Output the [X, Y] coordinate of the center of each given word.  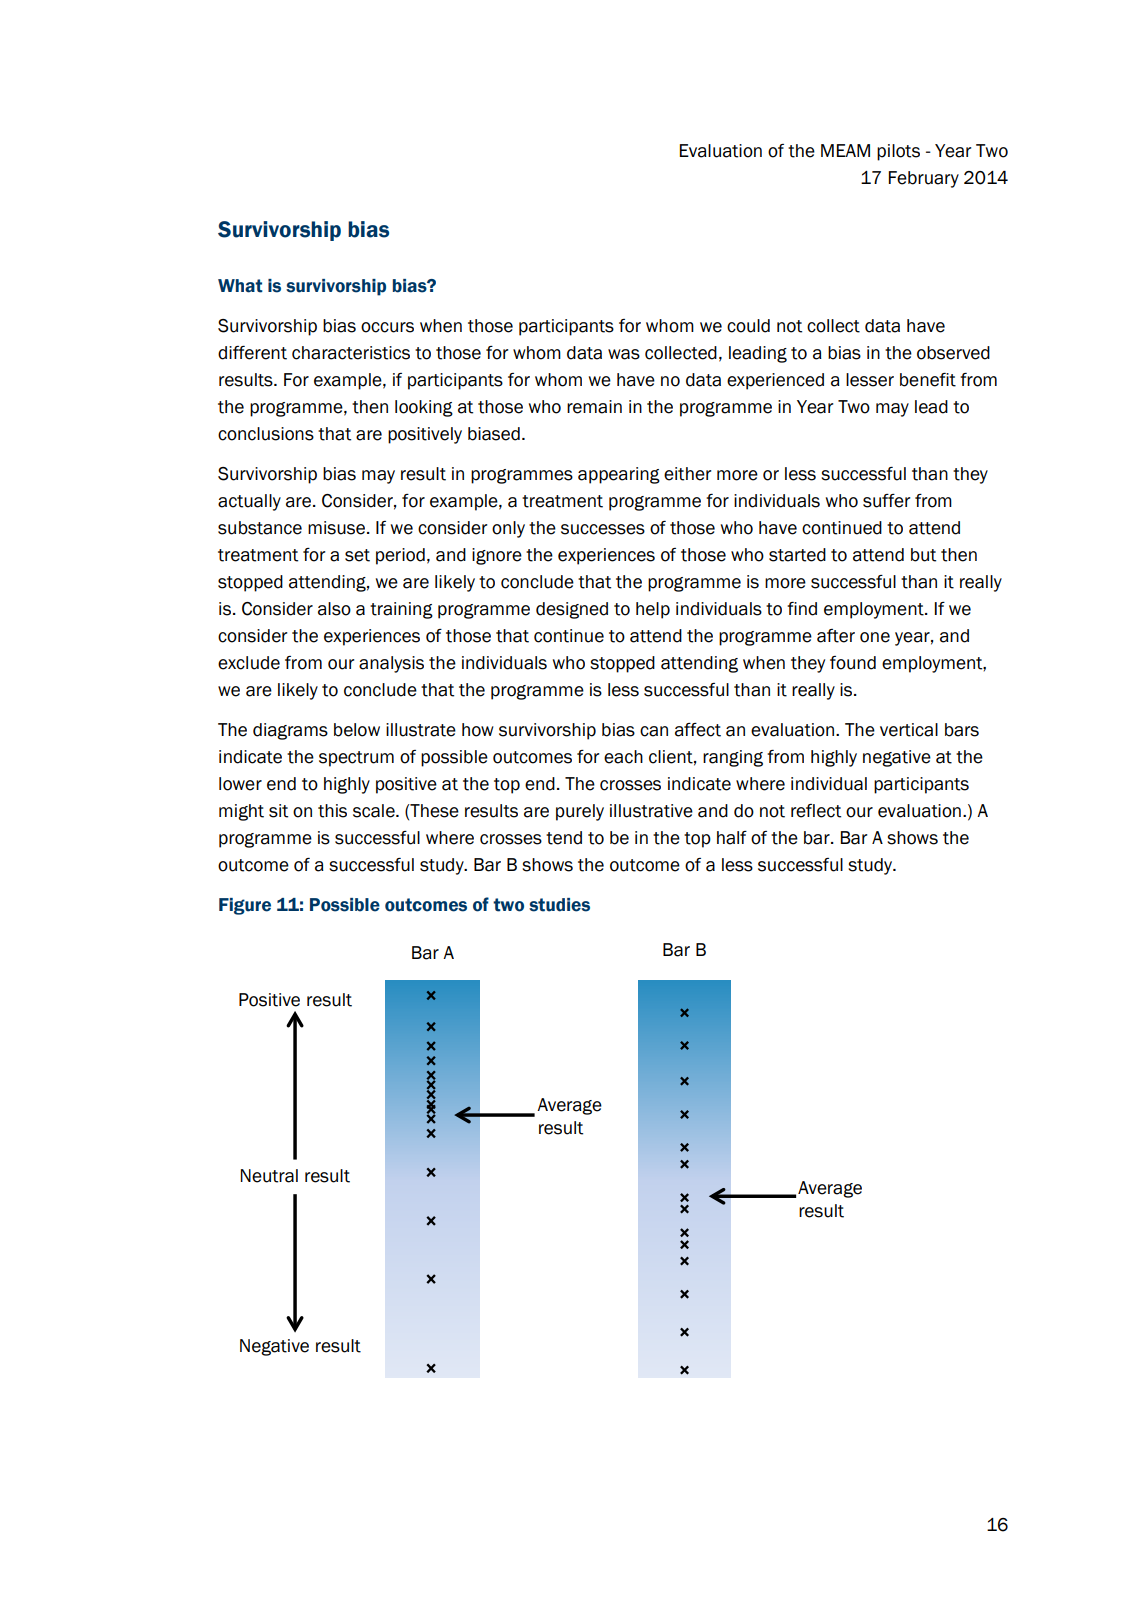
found [853, 663]
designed [572, 610]
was [624, 354]
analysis [391, 664]
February [924, 179]
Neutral [269, 1176]
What [240, 286]
